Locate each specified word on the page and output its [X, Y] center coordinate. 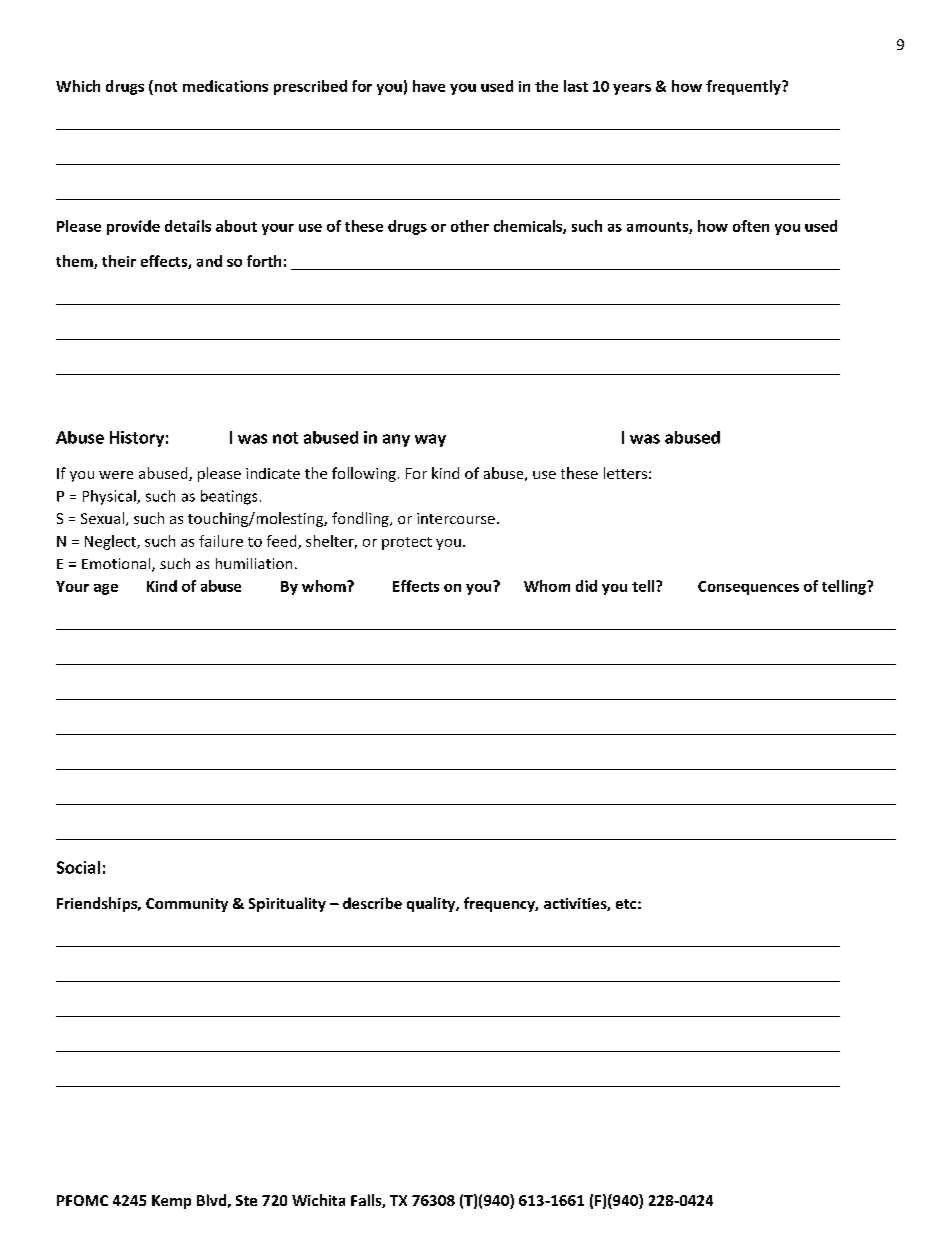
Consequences [748, 588]
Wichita [318, 1200]
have [429, 86]
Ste [246, 1200]
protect [407, 543]
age [106, 589]
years [632, 89]
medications [225, 86]
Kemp [171, 1202]
